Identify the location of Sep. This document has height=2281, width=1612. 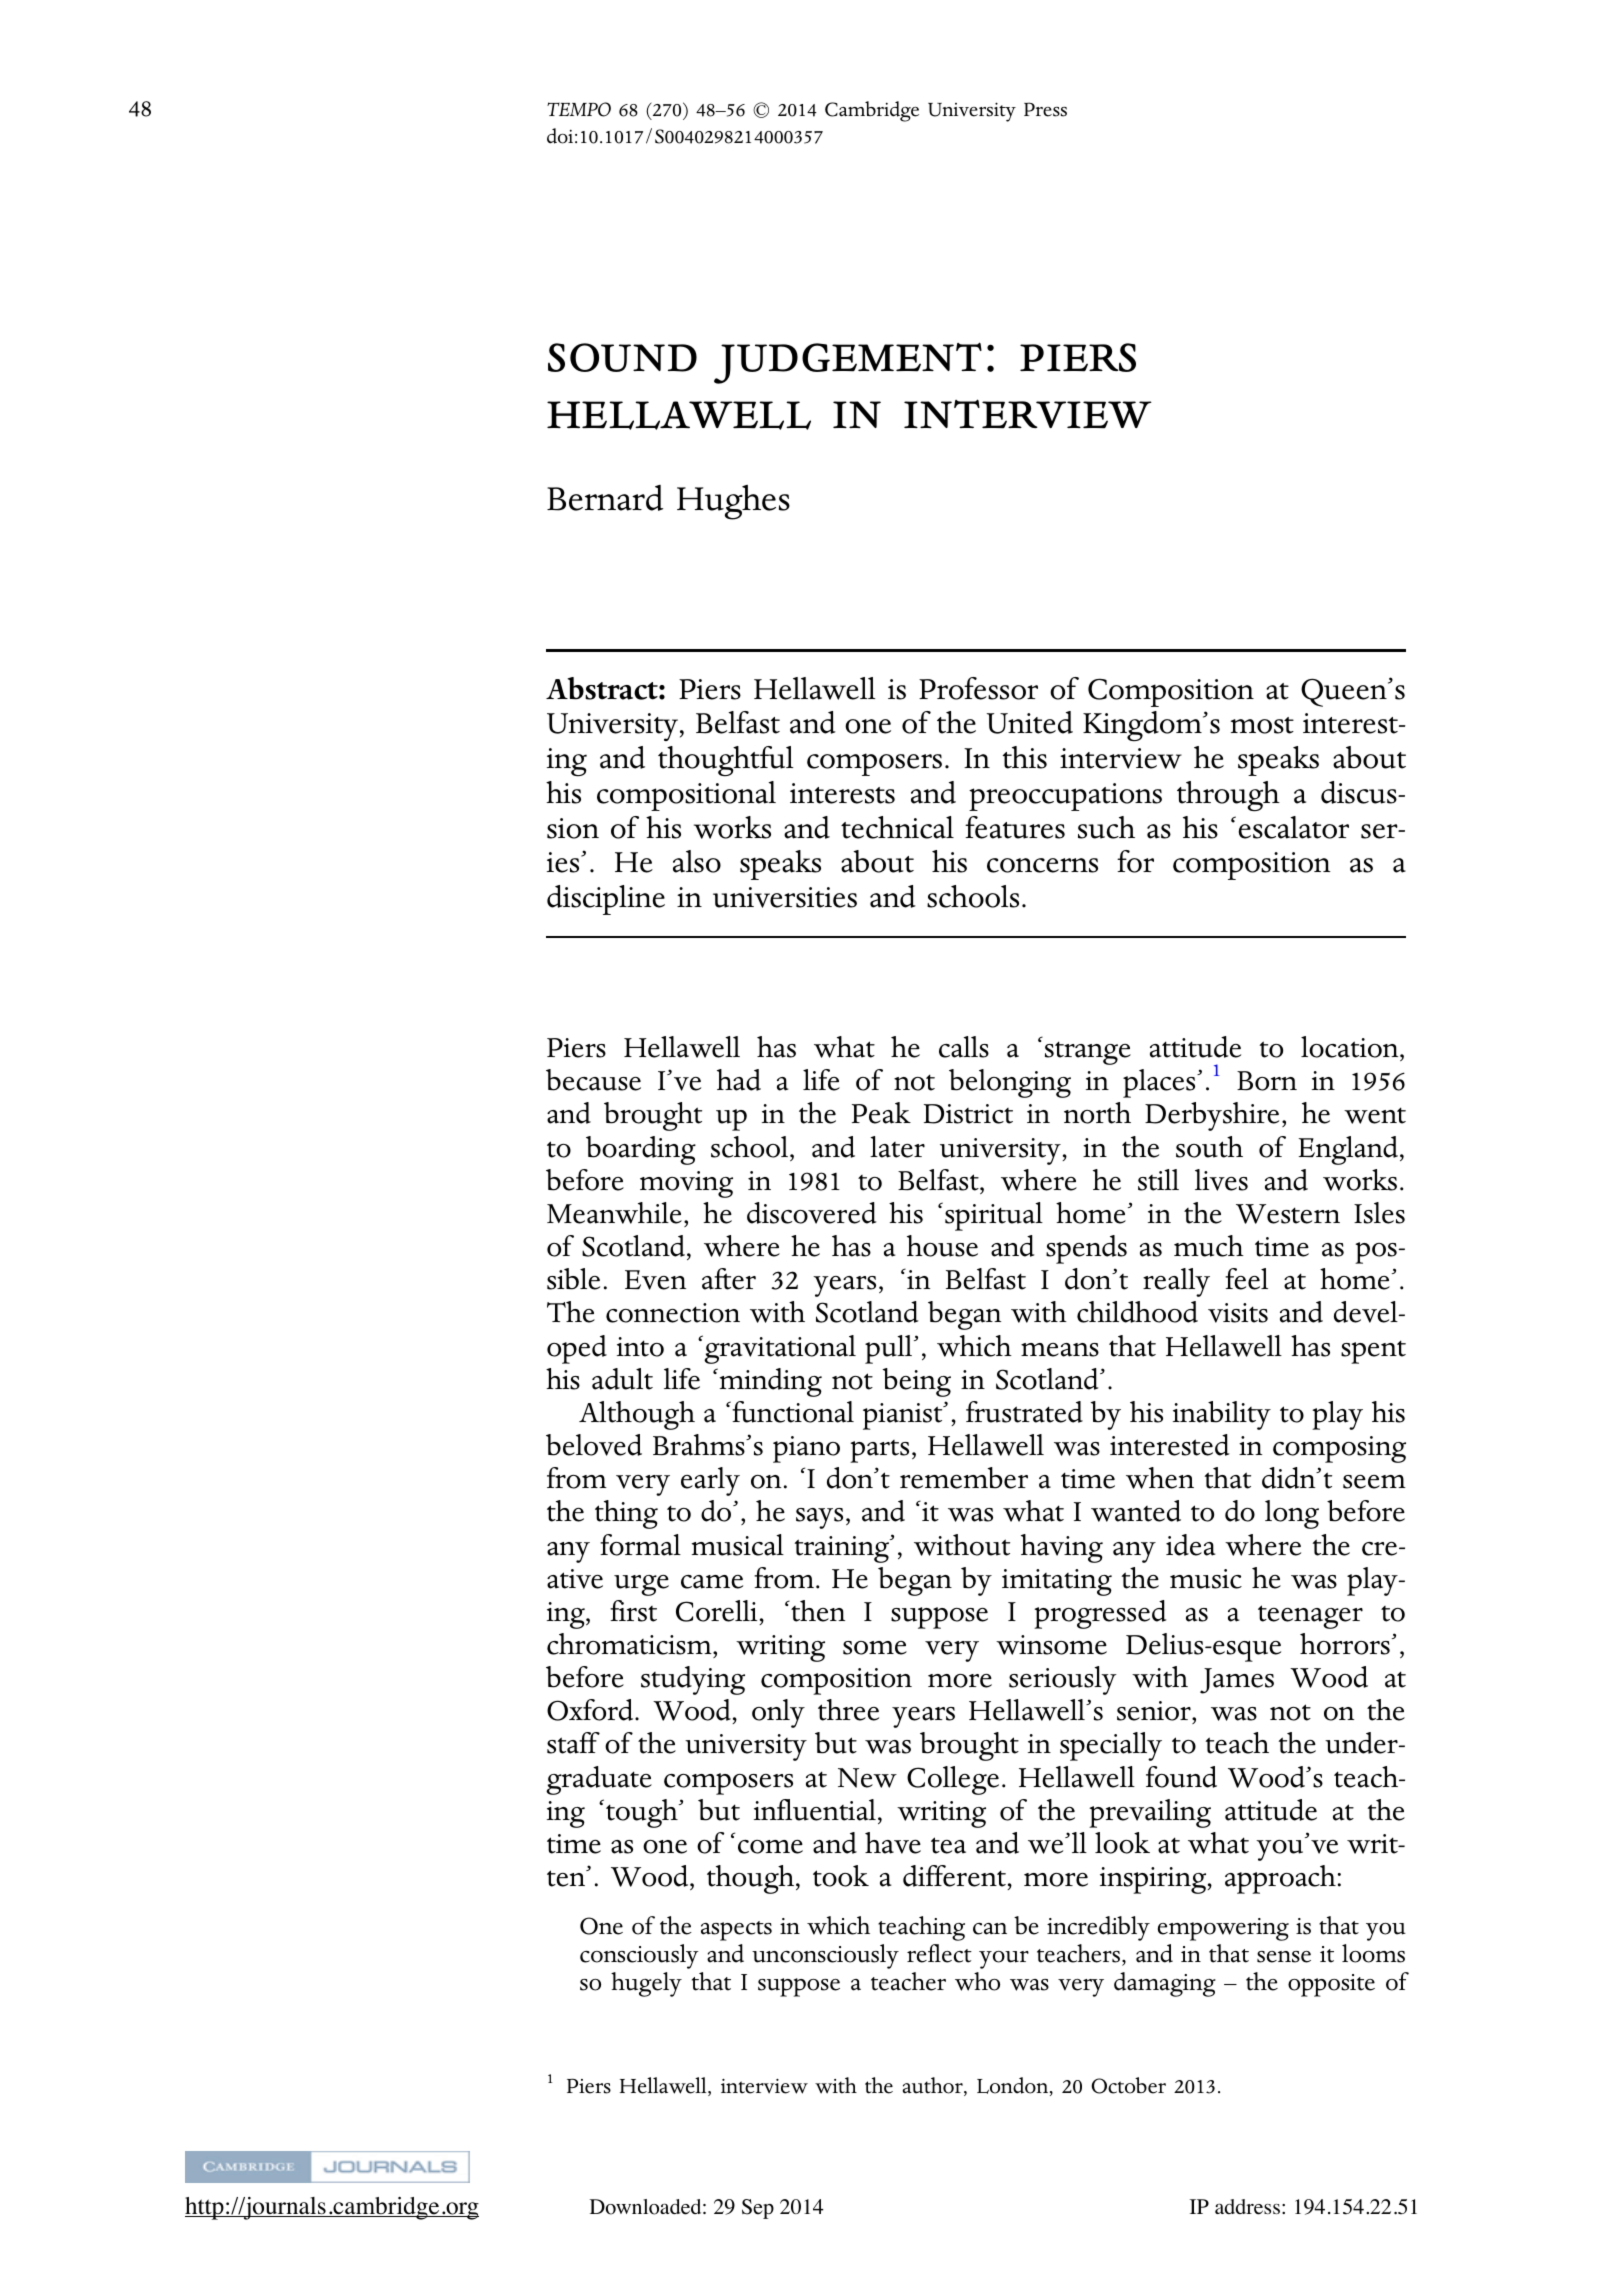
(758, 2209).
